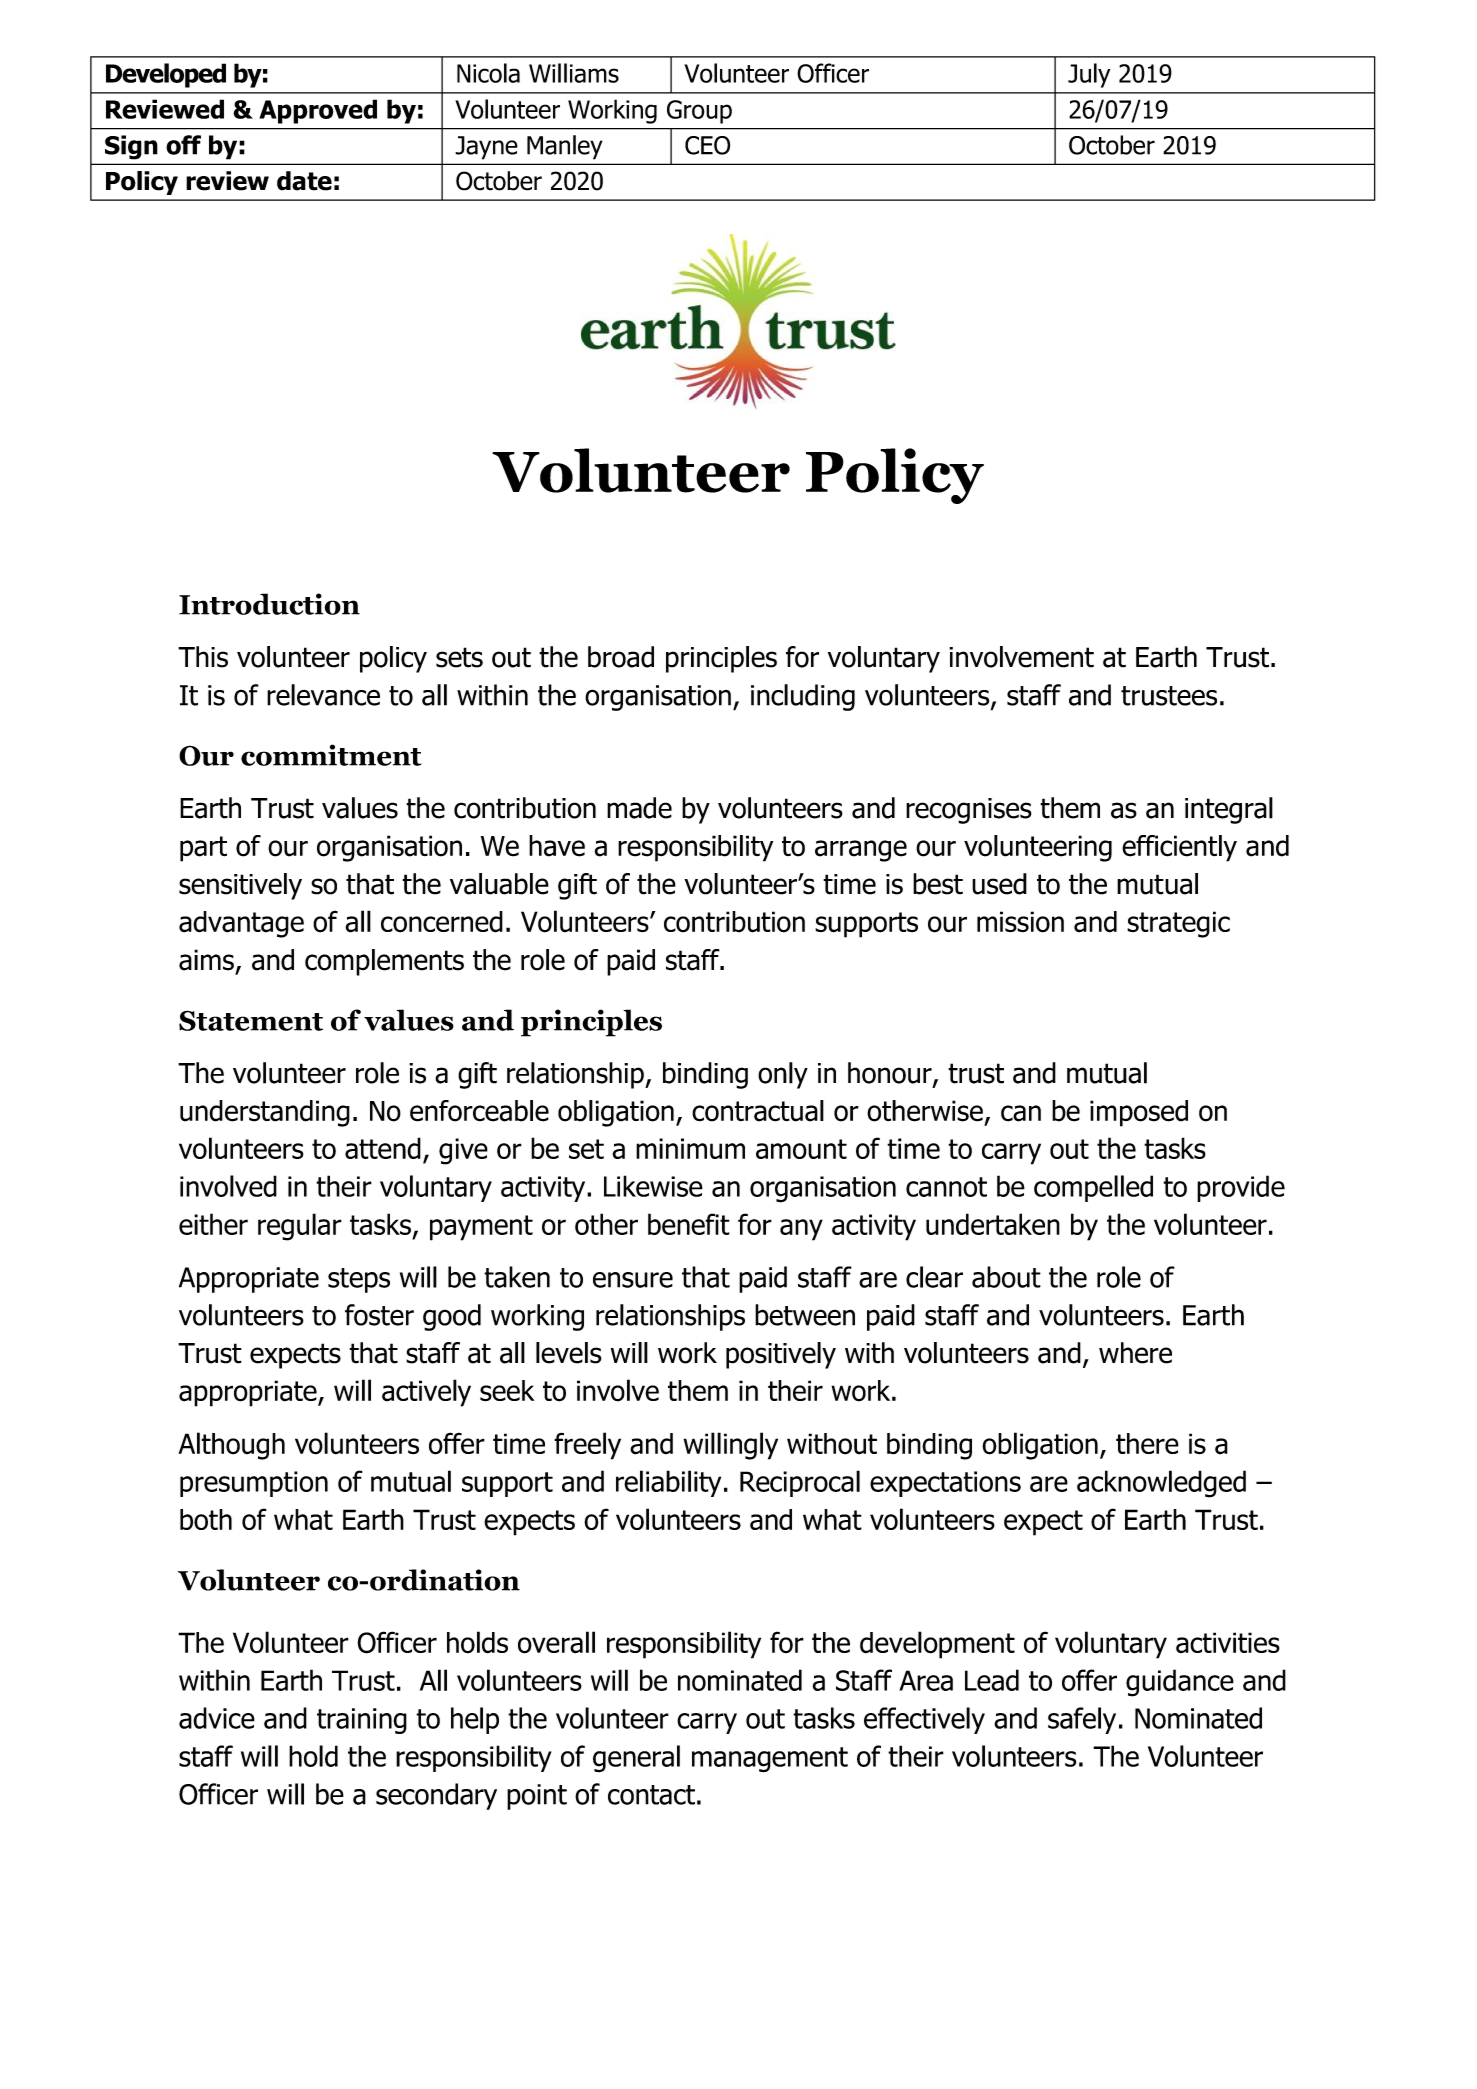 The height and width of the screenshot is (2089, 1477). I want to click on July, so click(1089, 75).
